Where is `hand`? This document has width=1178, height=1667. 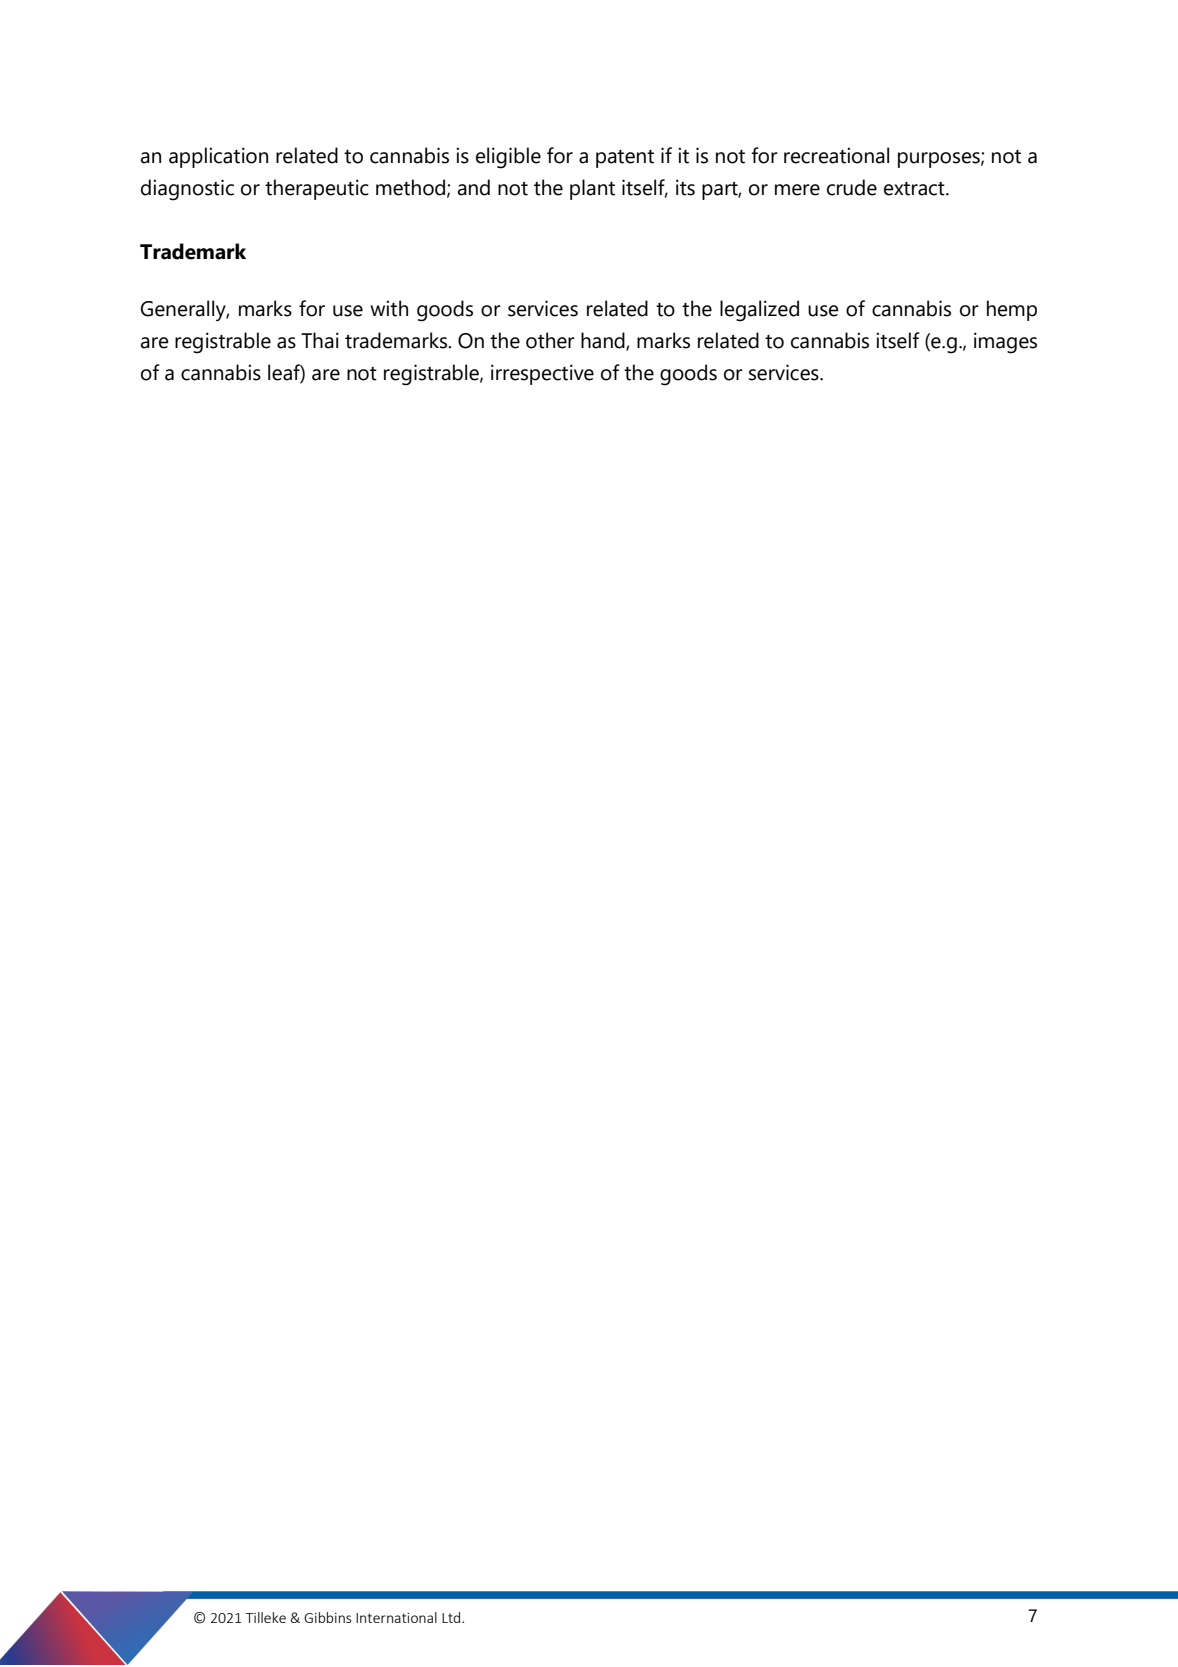
hand is located at coordinates (604, 341).
